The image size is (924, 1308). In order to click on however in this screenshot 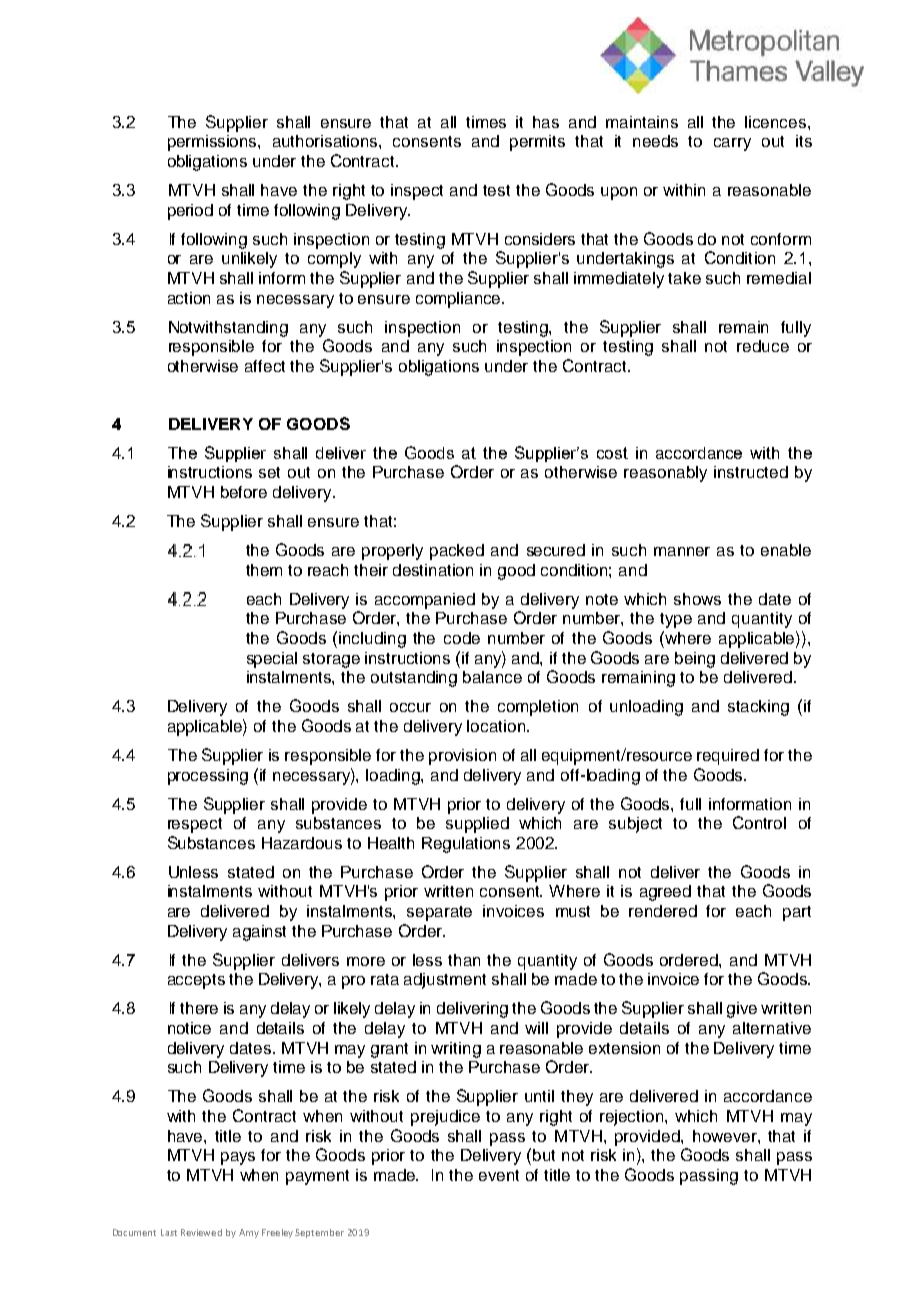, I will do `click(726, 1136)`.
